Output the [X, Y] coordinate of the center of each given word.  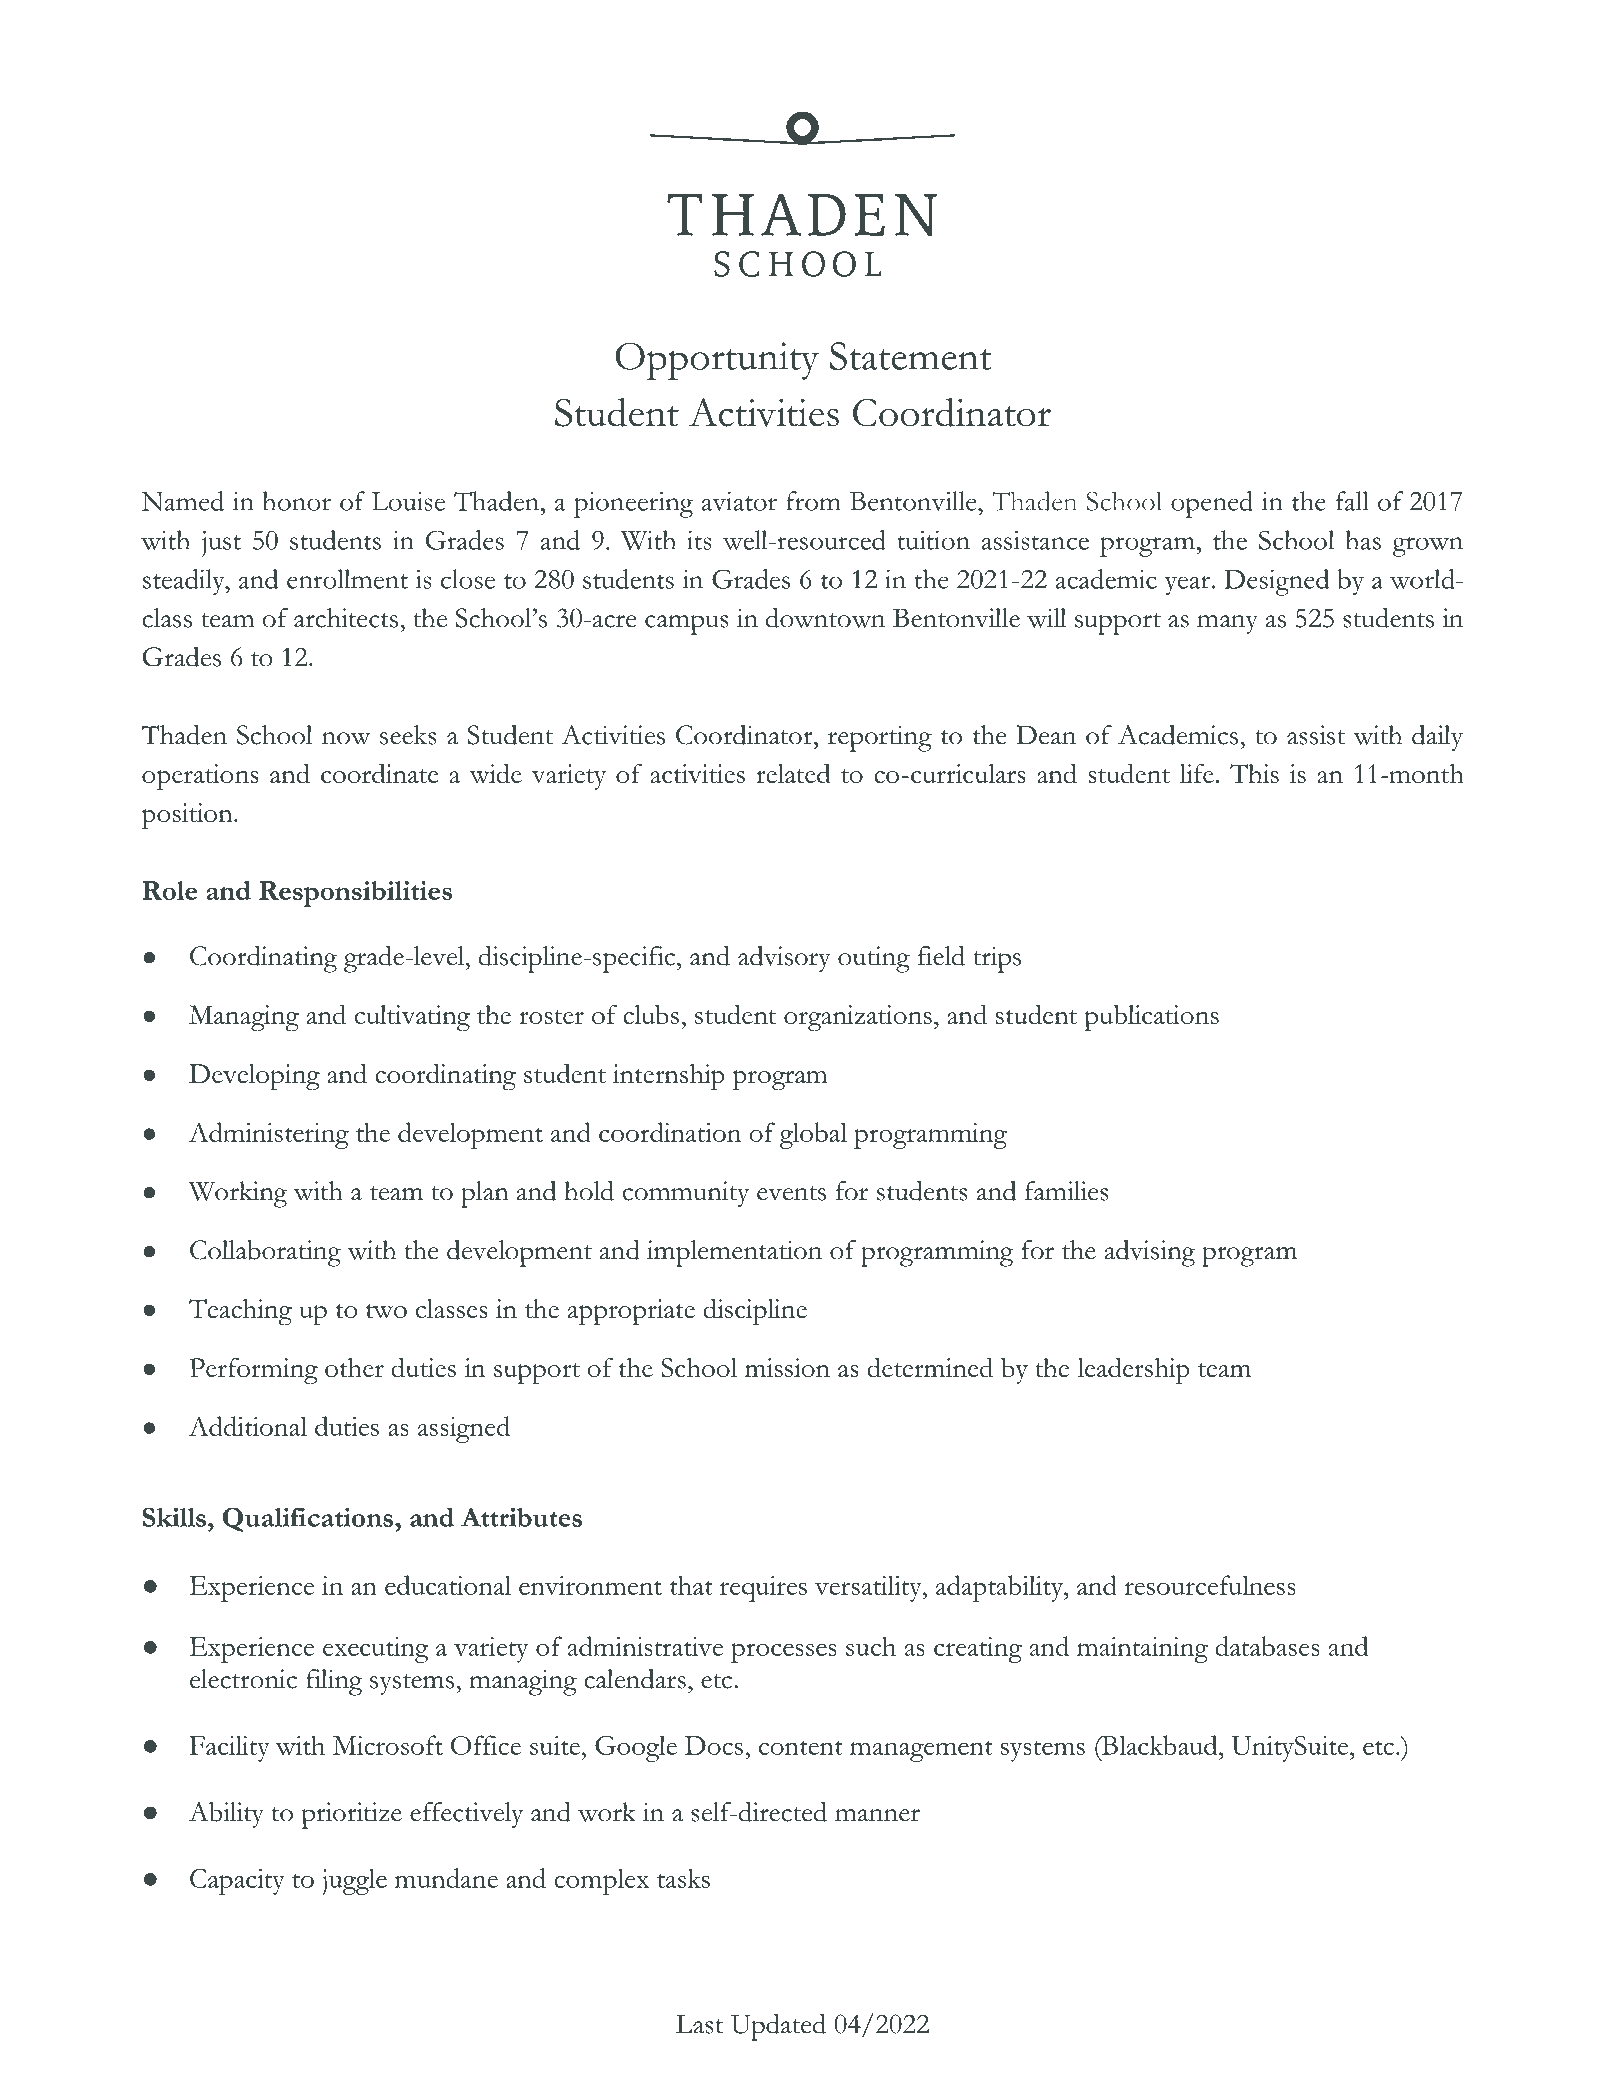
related [793, 773]
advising [1149, 1253]
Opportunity [717, 361]
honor [296, 501]
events [791, 1193]
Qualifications [309, 1519]
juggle [355, 1881]
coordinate [380, 773]
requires [763, 1589]
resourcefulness [1210, 1585]
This [1254, 773]
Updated [778, 2027]
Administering [269, 1135]
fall [1352, 501]
